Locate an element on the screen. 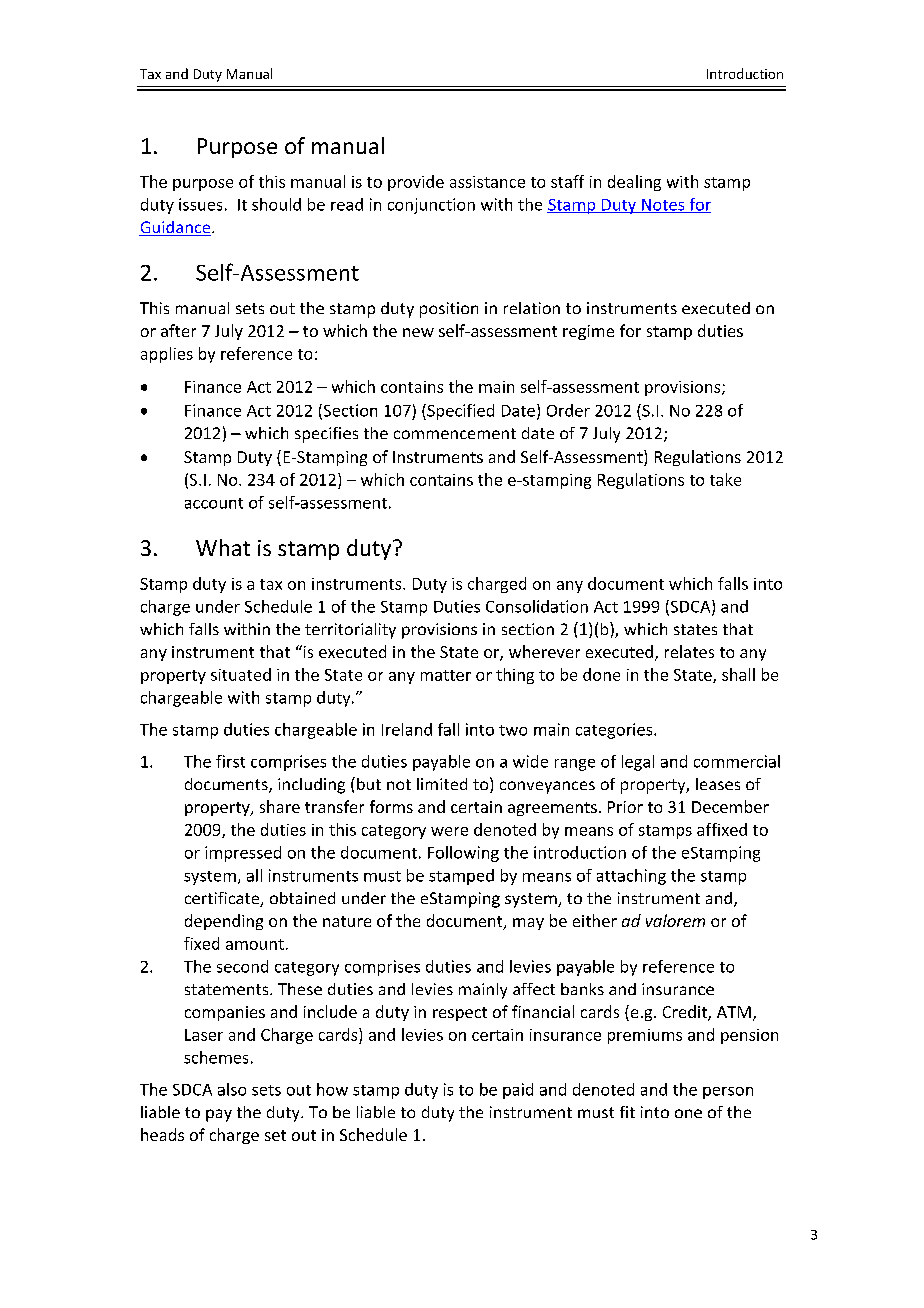 This screenshot has height=1308, width=924. Notes is located at coordinates (663, 206).
